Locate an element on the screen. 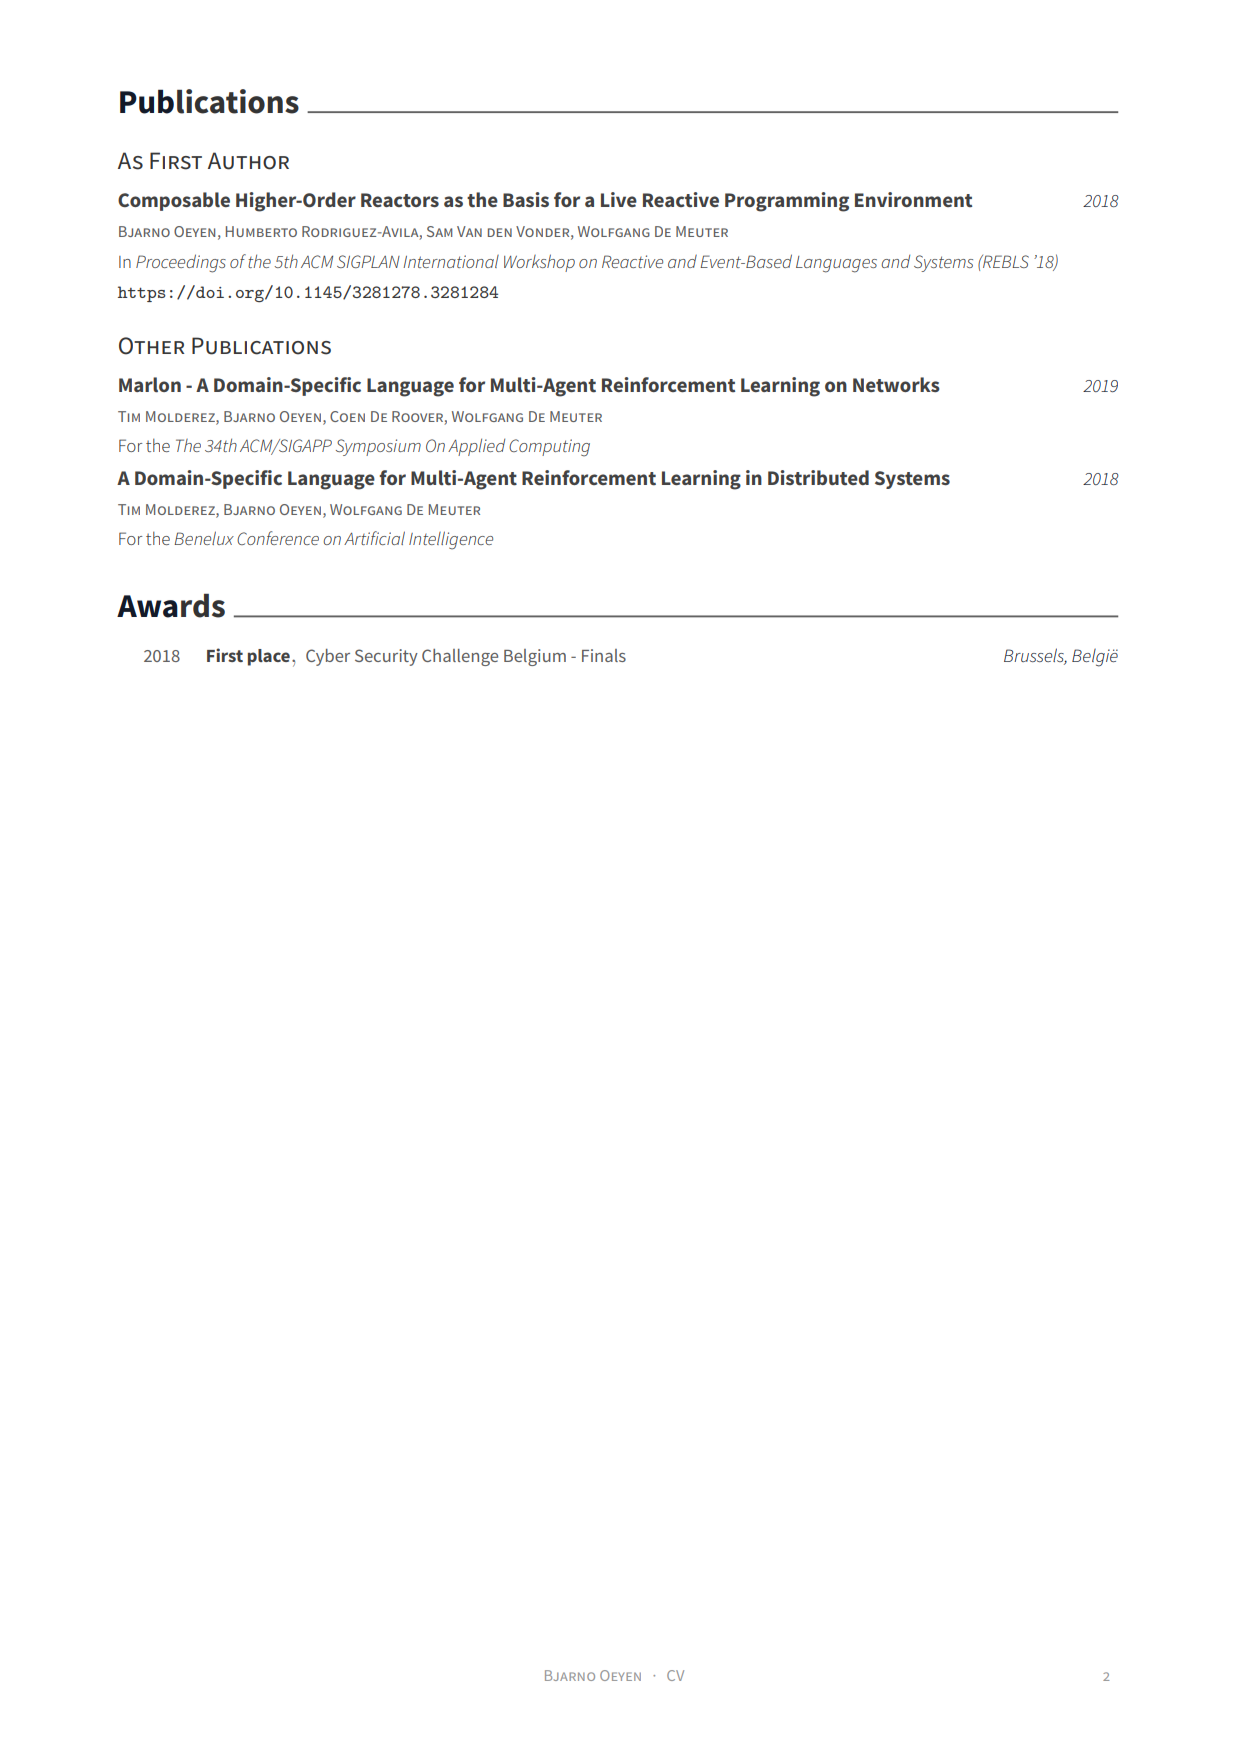  Workshop is located at coordinates (539, 263).
